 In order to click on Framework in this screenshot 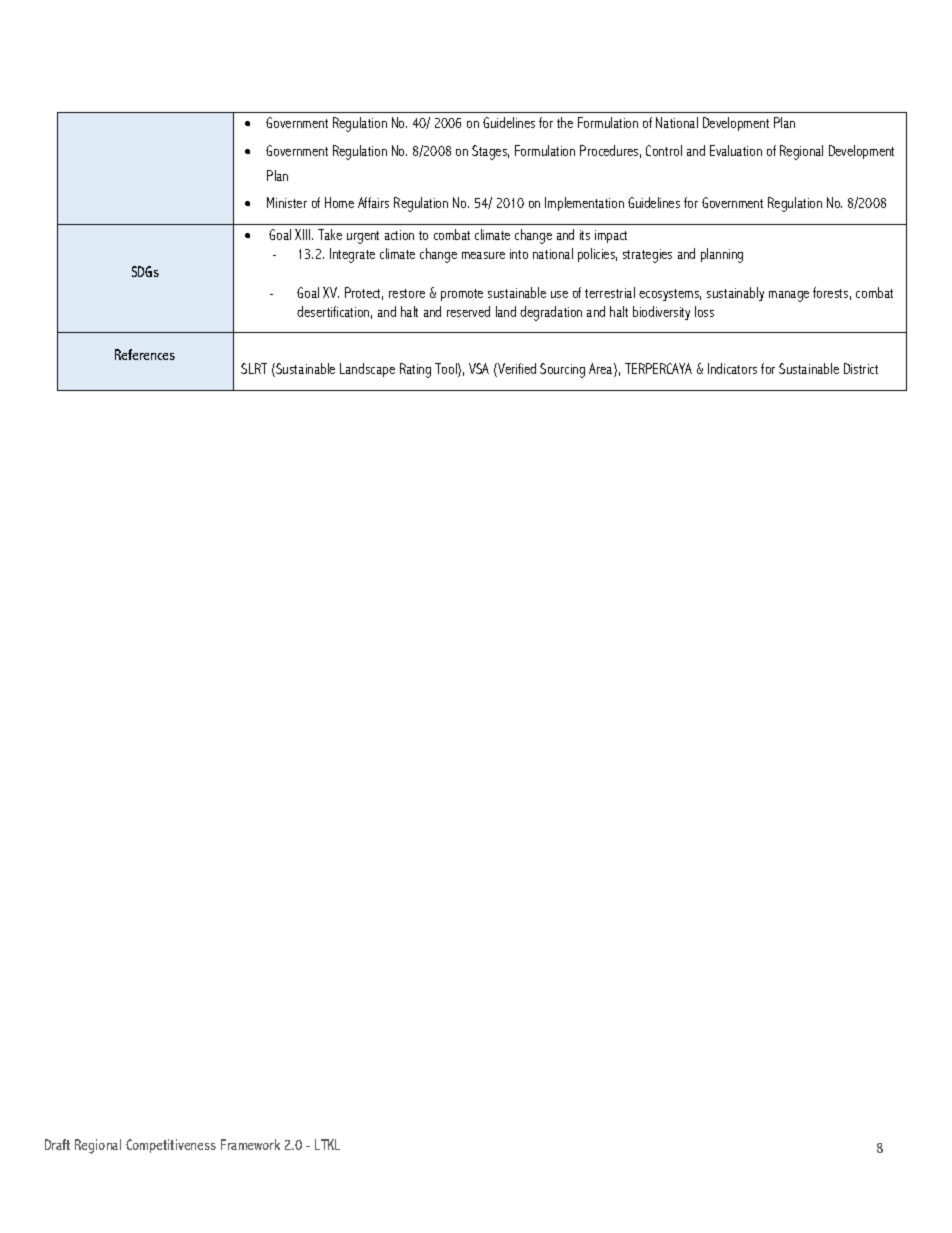, I will do `click(250, 1144)`.
